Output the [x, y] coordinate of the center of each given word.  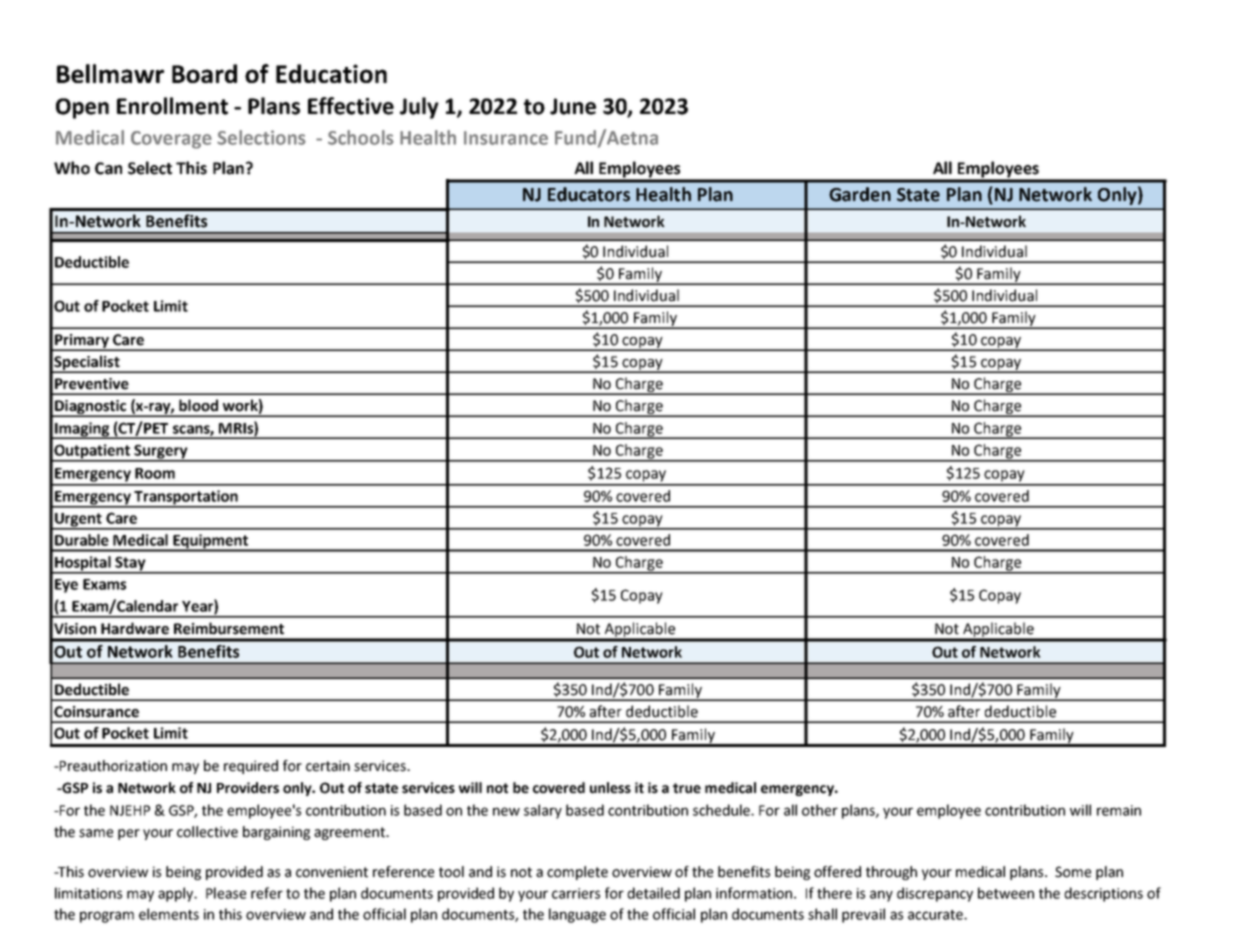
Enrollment [172, 106]
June [573, 106]
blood [198, 405]
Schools [361, 137]
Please [226, 893]
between [1006, 893]
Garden [860, 194]
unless [610, 788]
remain [1119, 810]
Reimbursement [229, 628]
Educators [589, 194]
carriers [576, 893]
